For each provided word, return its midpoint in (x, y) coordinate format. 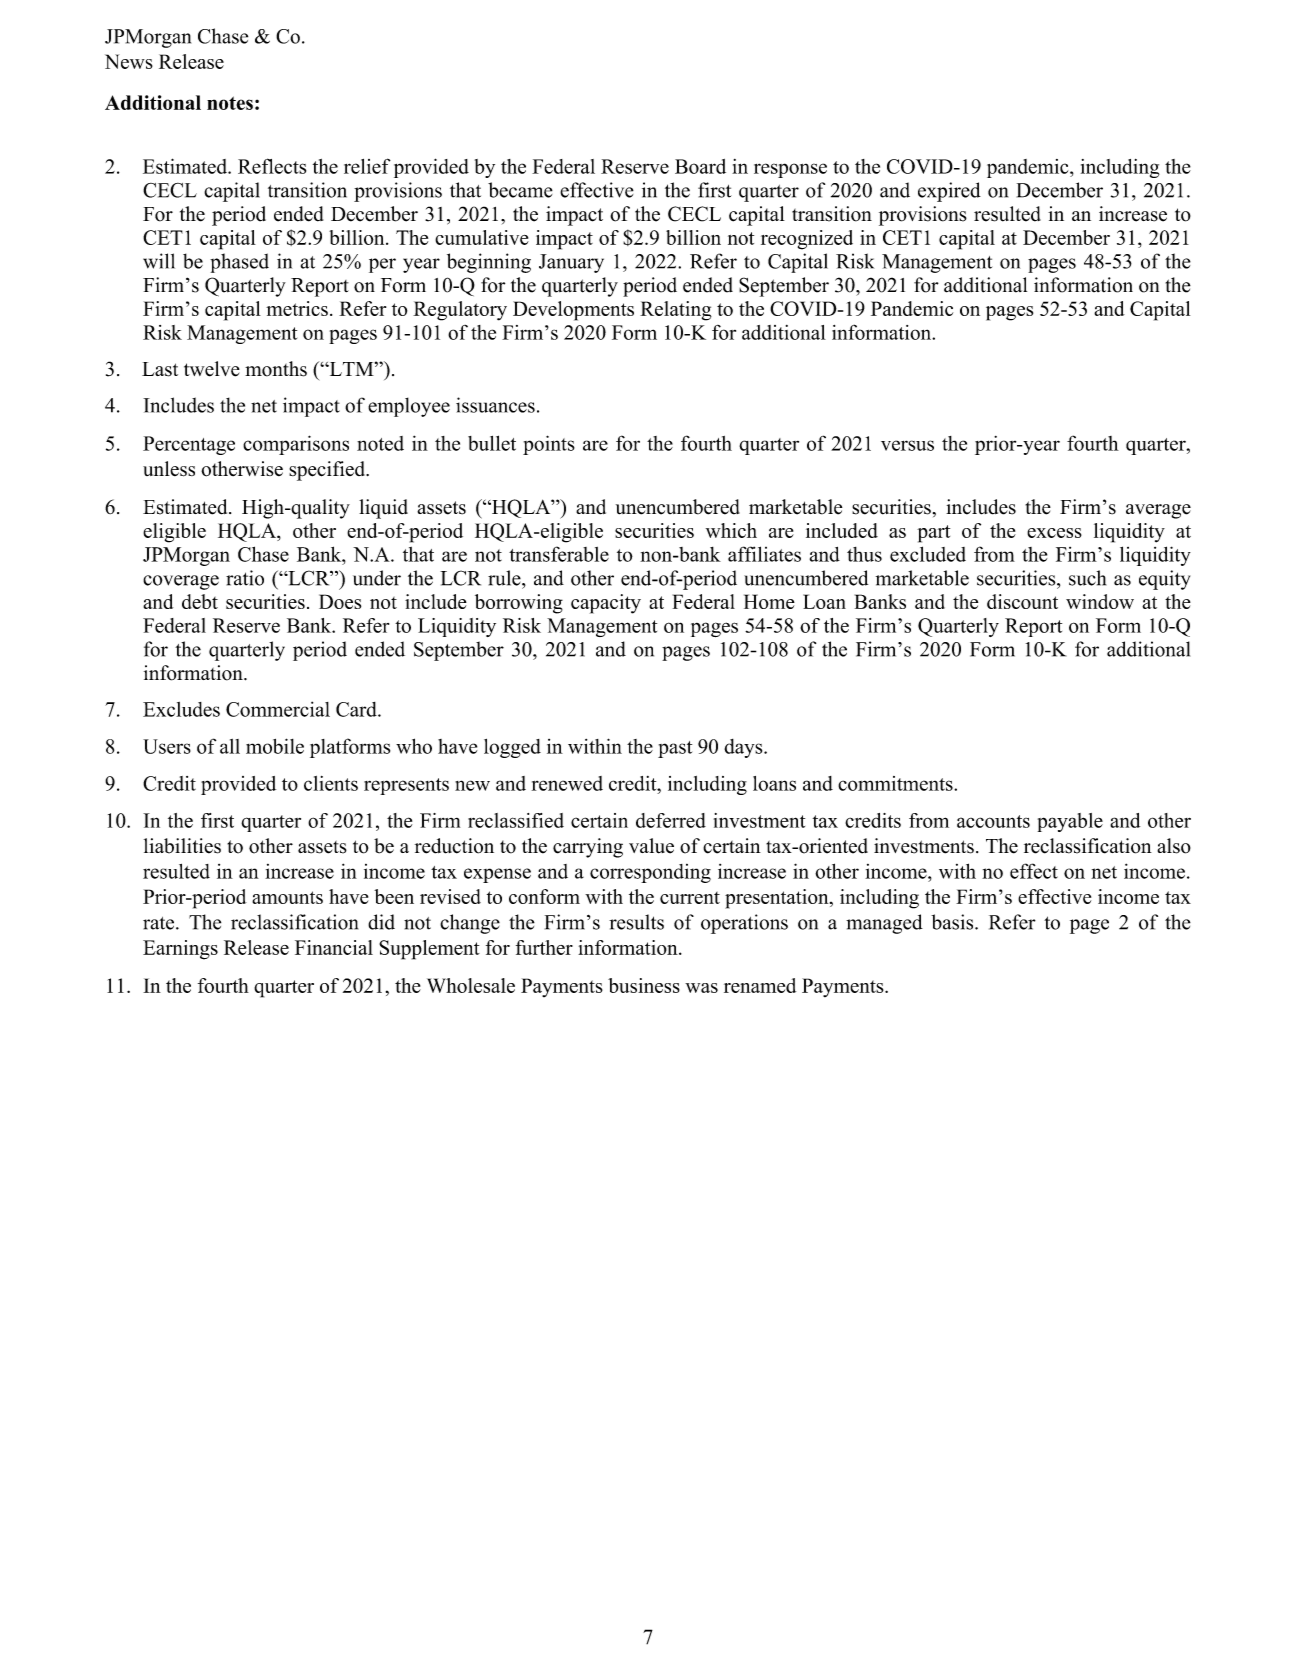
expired (949, 192)
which (731, 530)
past (675, 749)
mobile (275, 746)
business (644, 985)
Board (700, 166)
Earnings (180, 950)
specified (328, 471)
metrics (297, 308)
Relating (676, 311)
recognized (807, 240)
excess (1054, 533)
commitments (896, 783)
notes (230, 103)
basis (953, 922)
